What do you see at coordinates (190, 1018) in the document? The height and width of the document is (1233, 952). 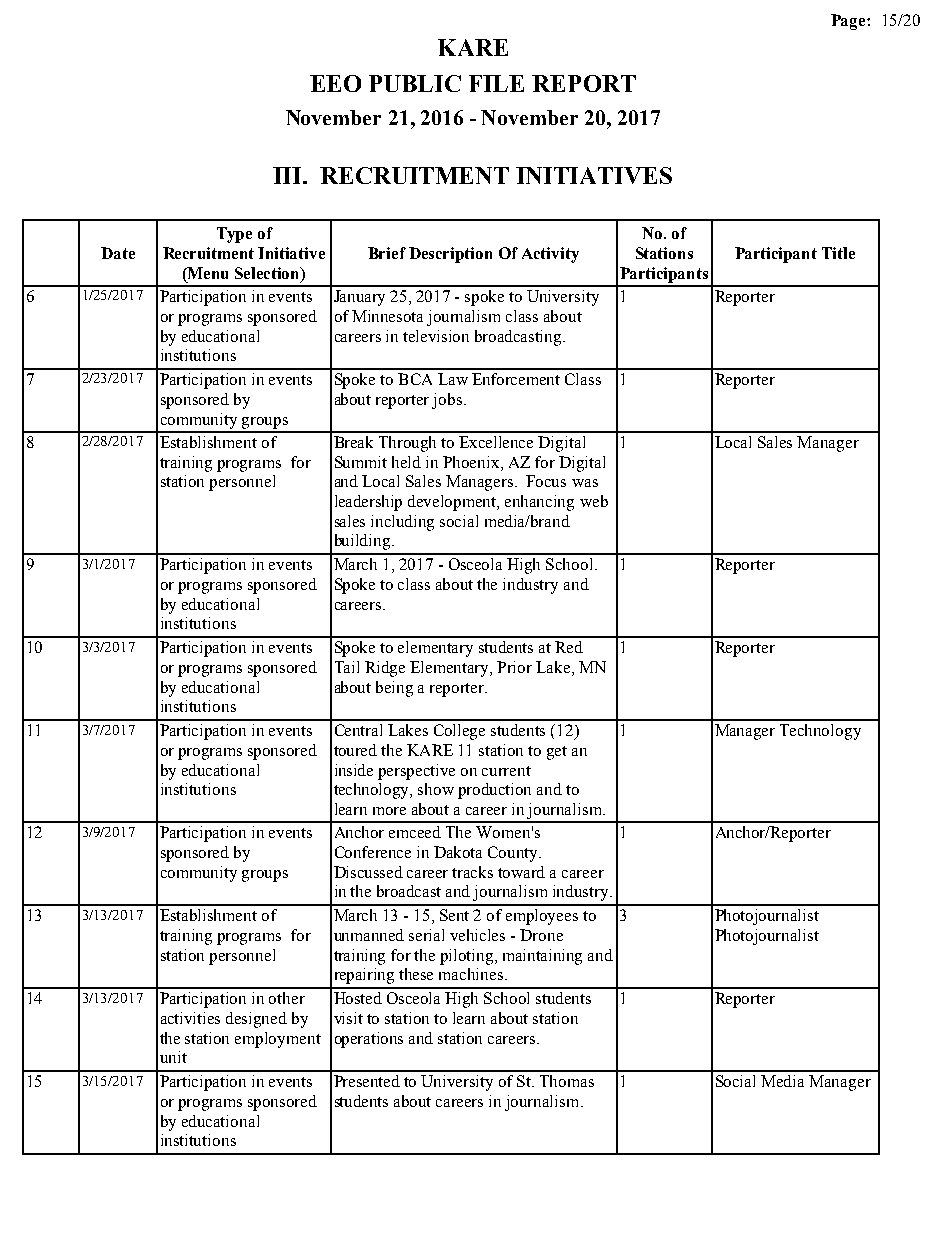 I see `activities` at bounding box center [190, 1018].
